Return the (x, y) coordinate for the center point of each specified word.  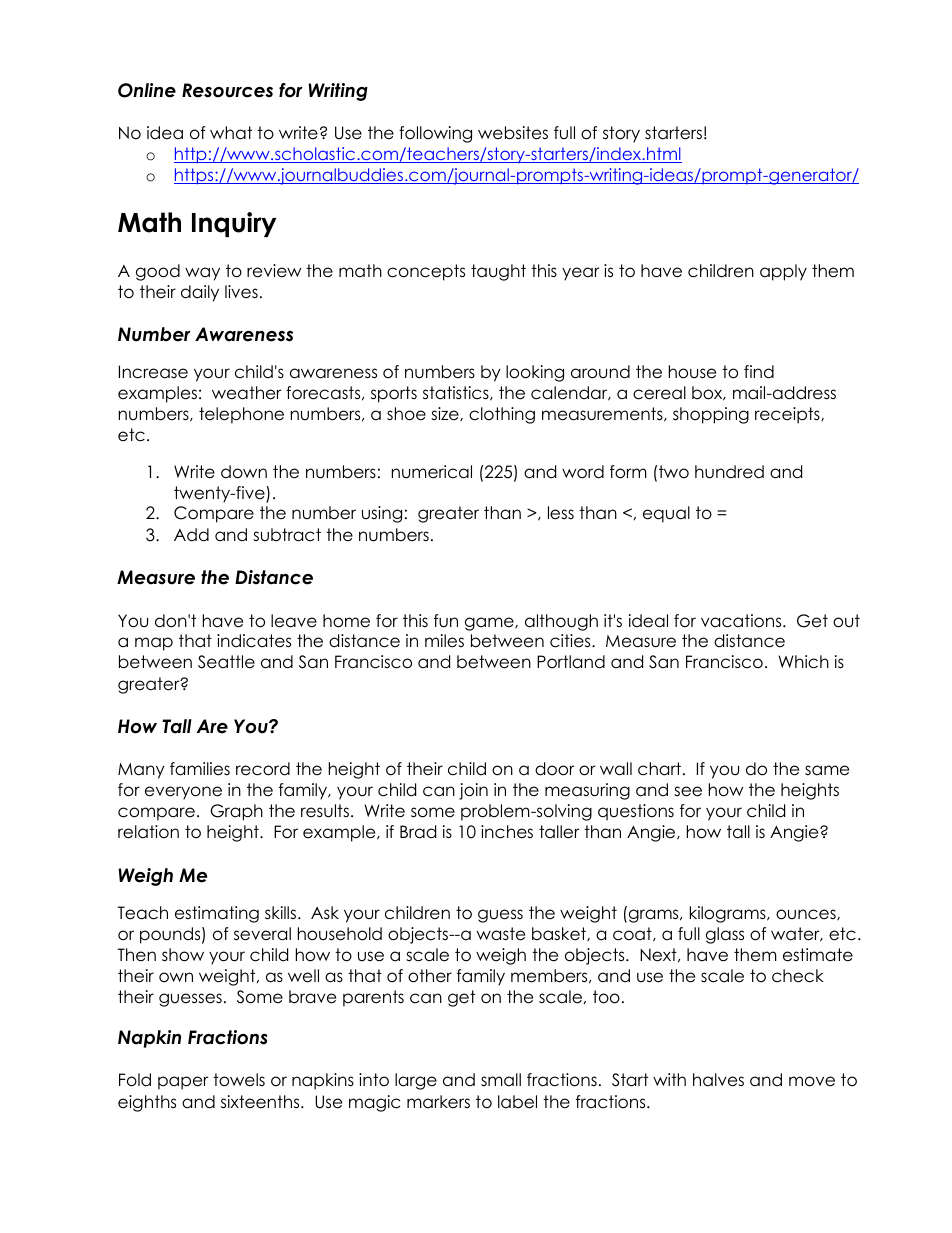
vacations (742, 621)
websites (513, 133)
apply (783, 272)
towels (239, 1080)
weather (246, 393)
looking (535, 373)
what (231, 133)
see (688, 791)
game (490, 624)
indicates (254, 641)
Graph (236, 812)
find (759, 372)
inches (507, 832)
